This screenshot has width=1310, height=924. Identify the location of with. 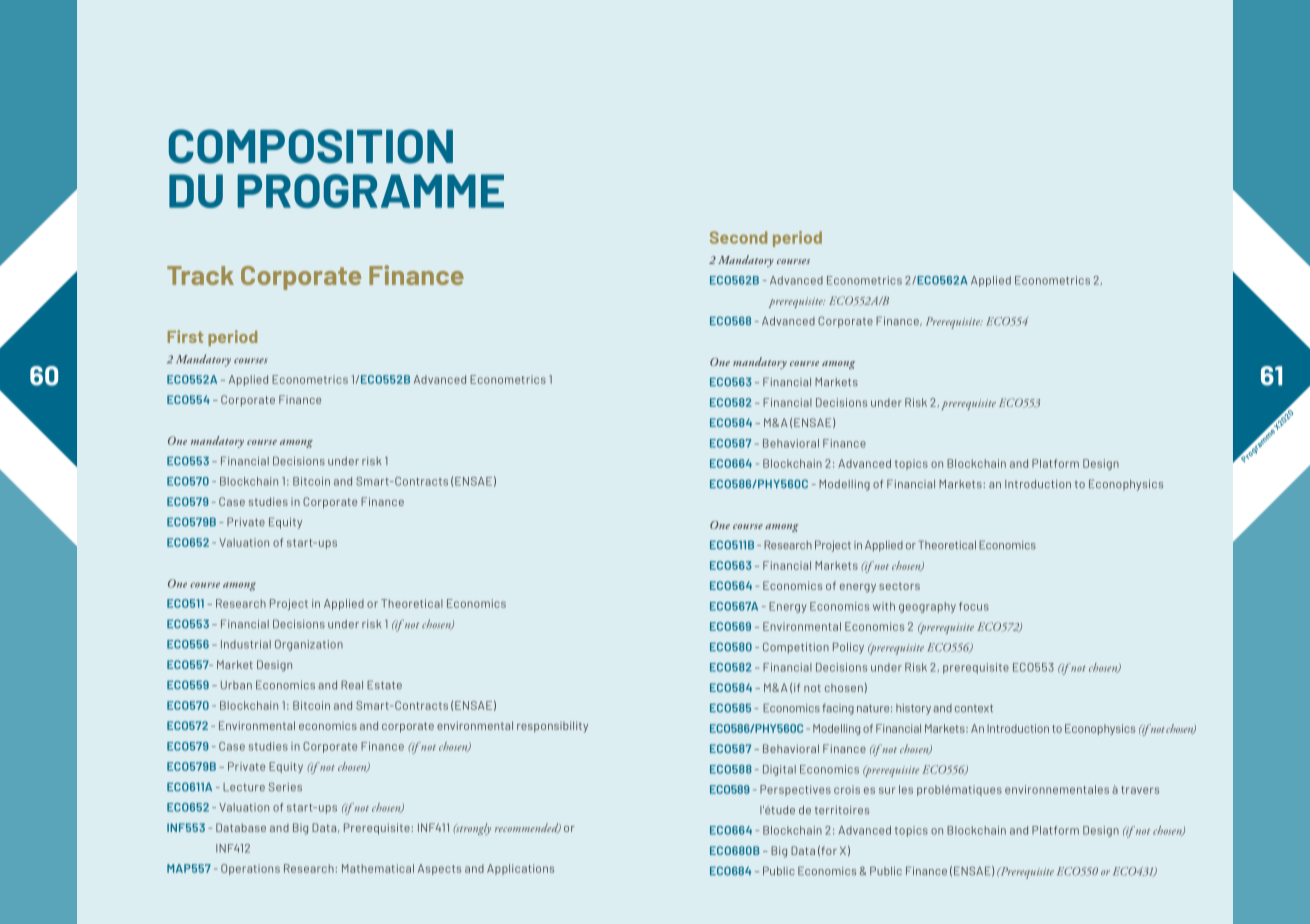
(884, 606).
